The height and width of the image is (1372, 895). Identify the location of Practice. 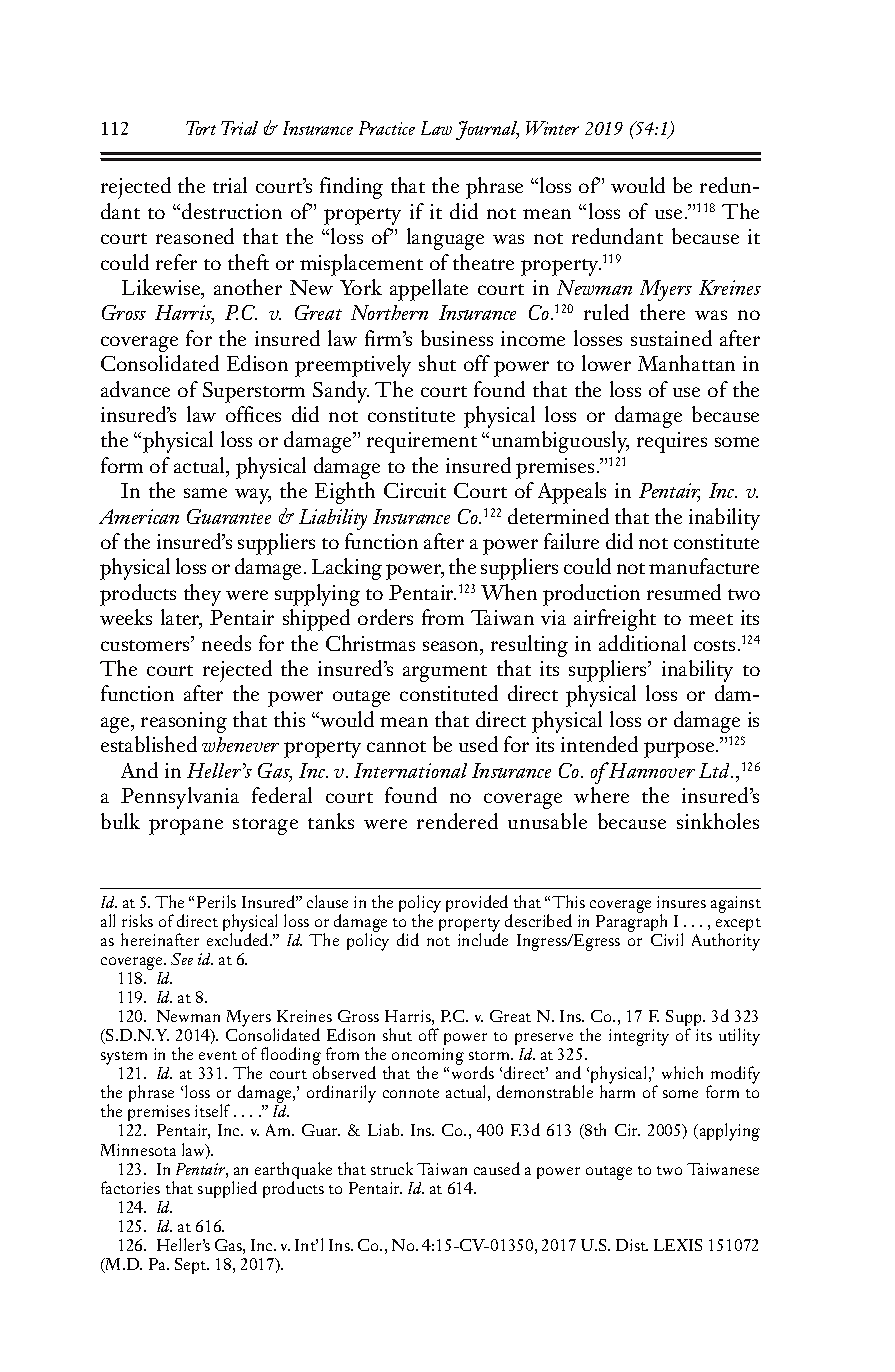
(387, 128).
